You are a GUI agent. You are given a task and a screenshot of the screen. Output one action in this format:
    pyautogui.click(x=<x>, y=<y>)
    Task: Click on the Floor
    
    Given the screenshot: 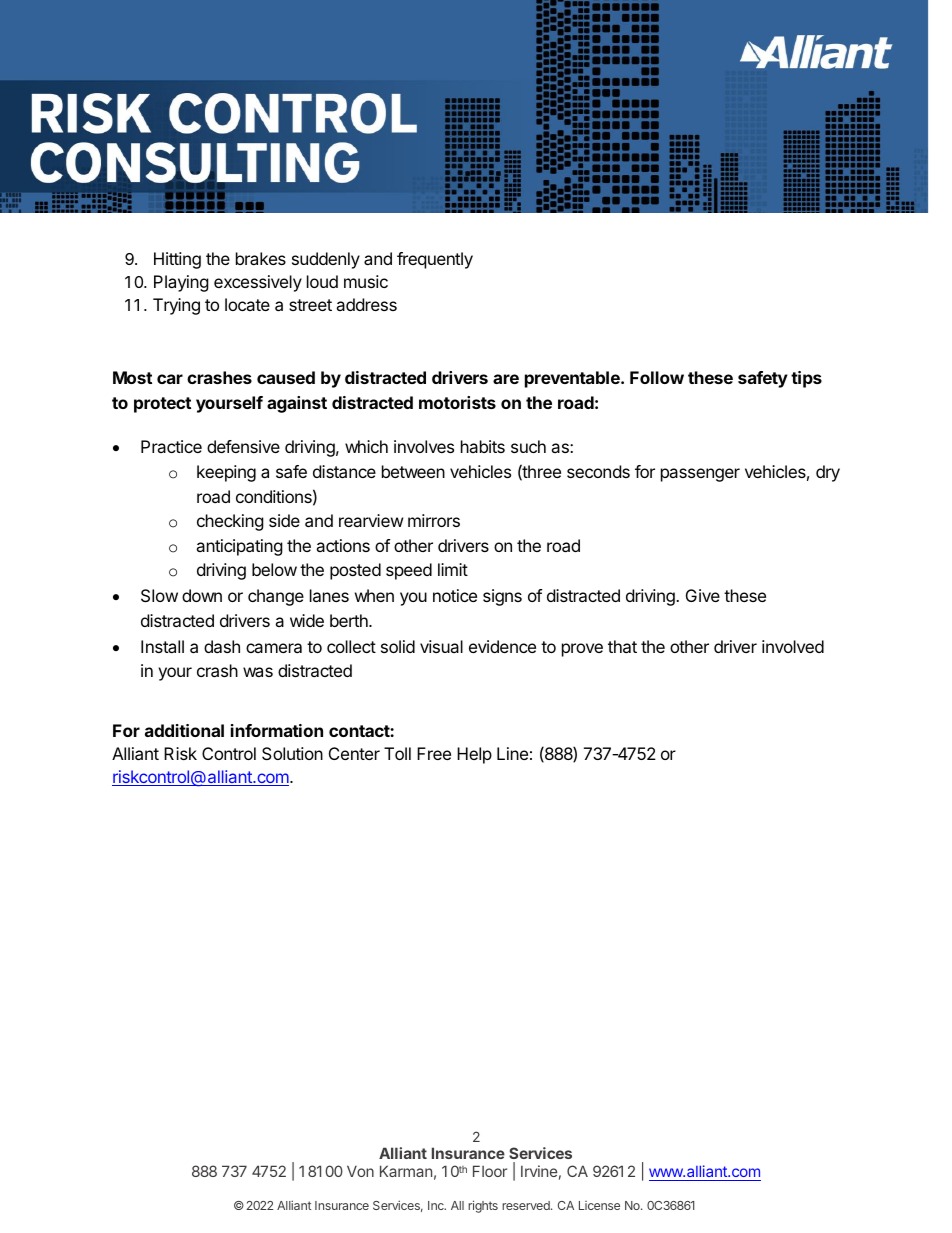 What is the action you would take?
    pyautogui.click(x=490, y=1171)
